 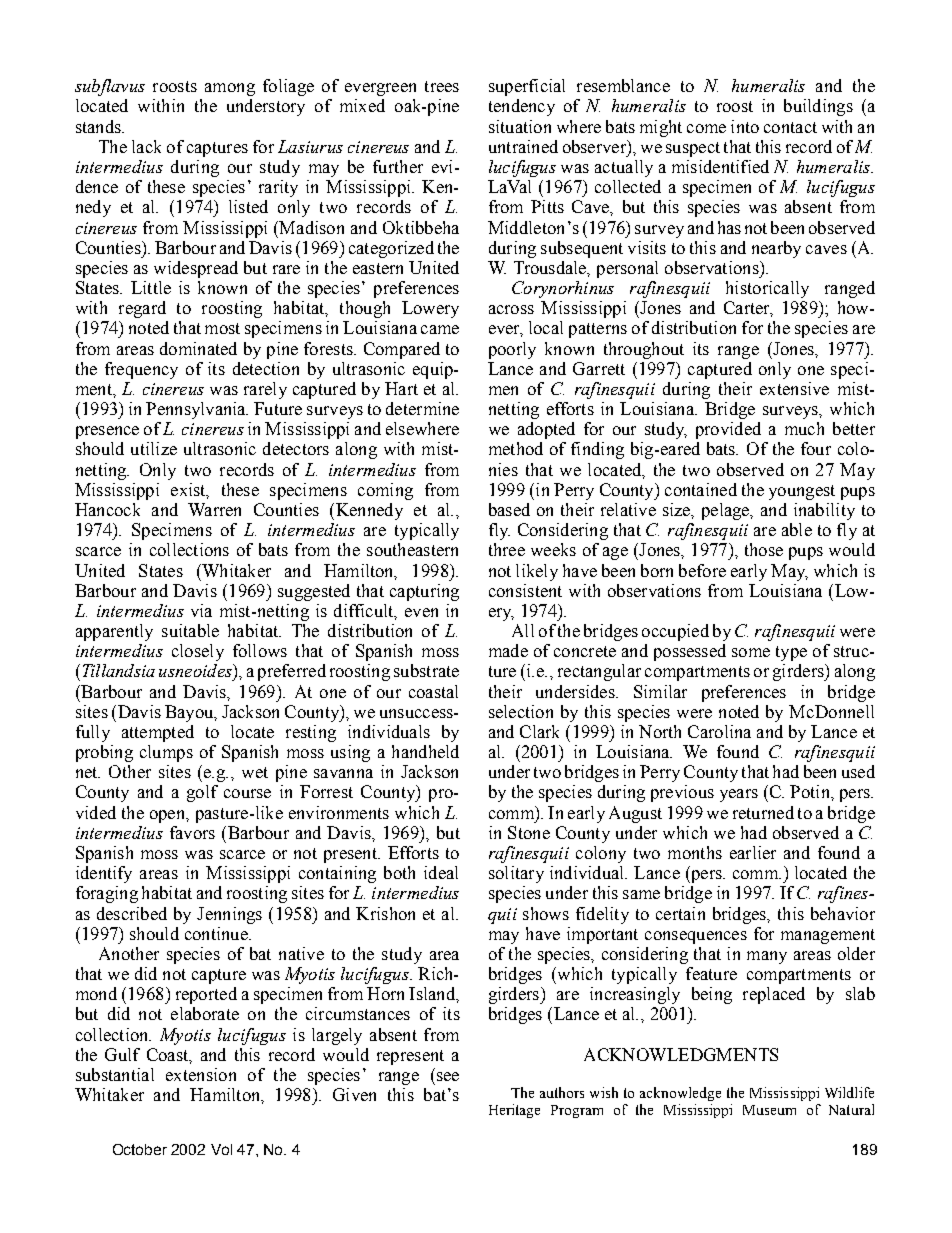 I want to click on among, so click(x=230, y=89).
